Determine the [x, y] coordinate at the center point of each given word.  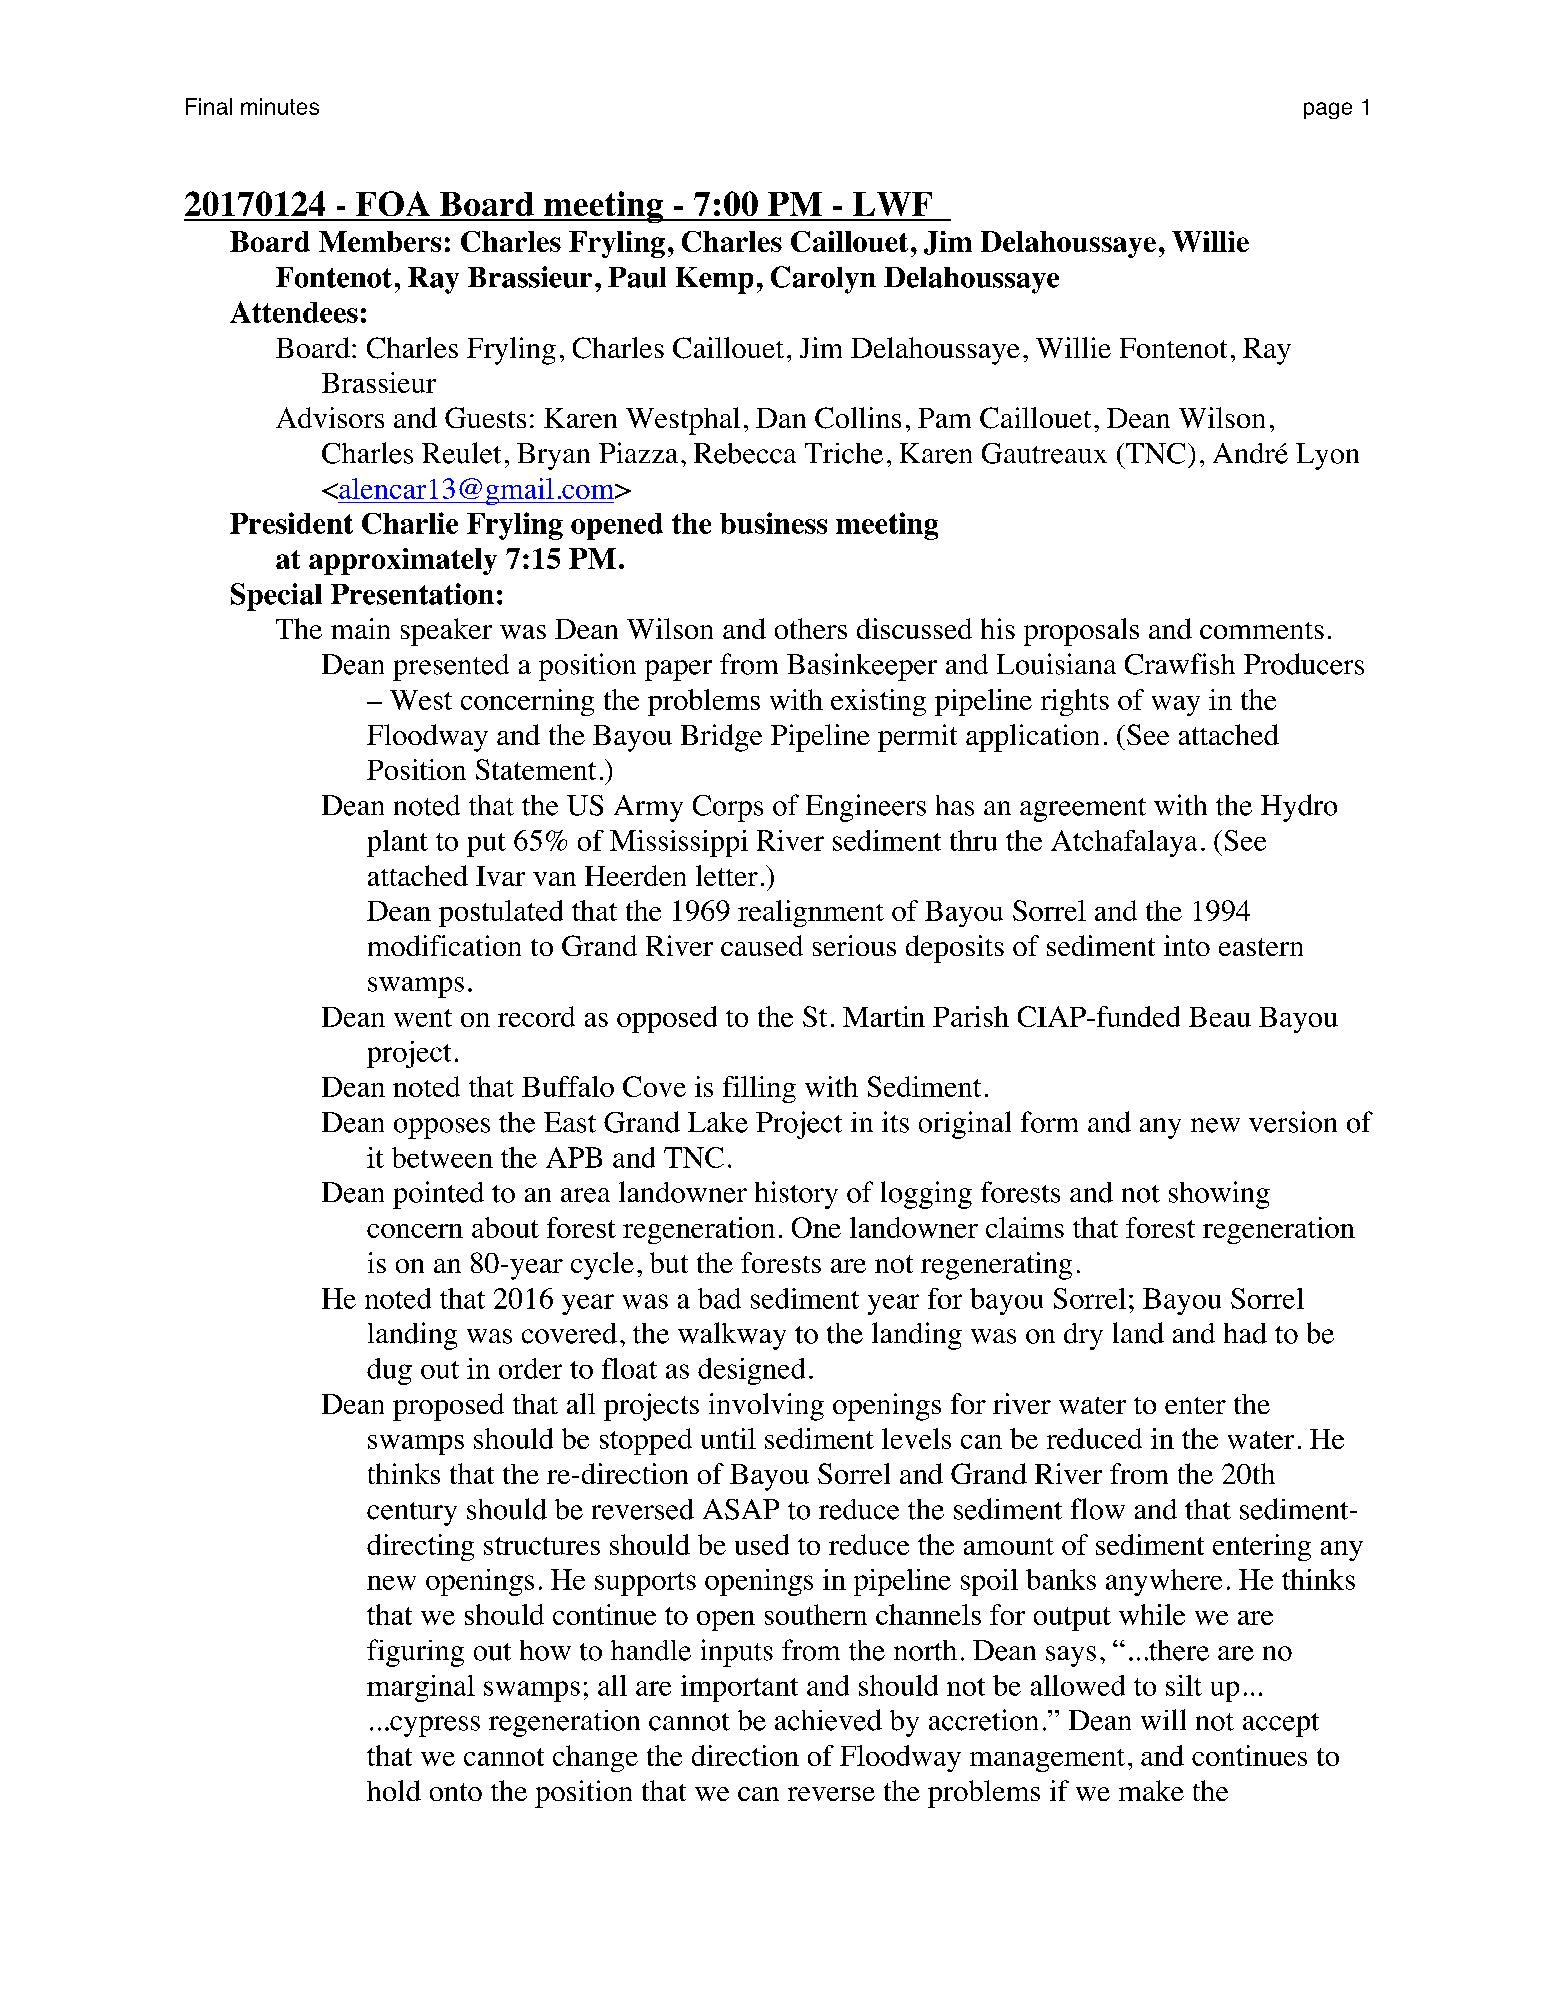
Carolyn [823, 280]
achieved [828, 1720]
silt [1184, 1685]
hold [394, 1790]
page [1328, 110]
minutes [280, 106]
